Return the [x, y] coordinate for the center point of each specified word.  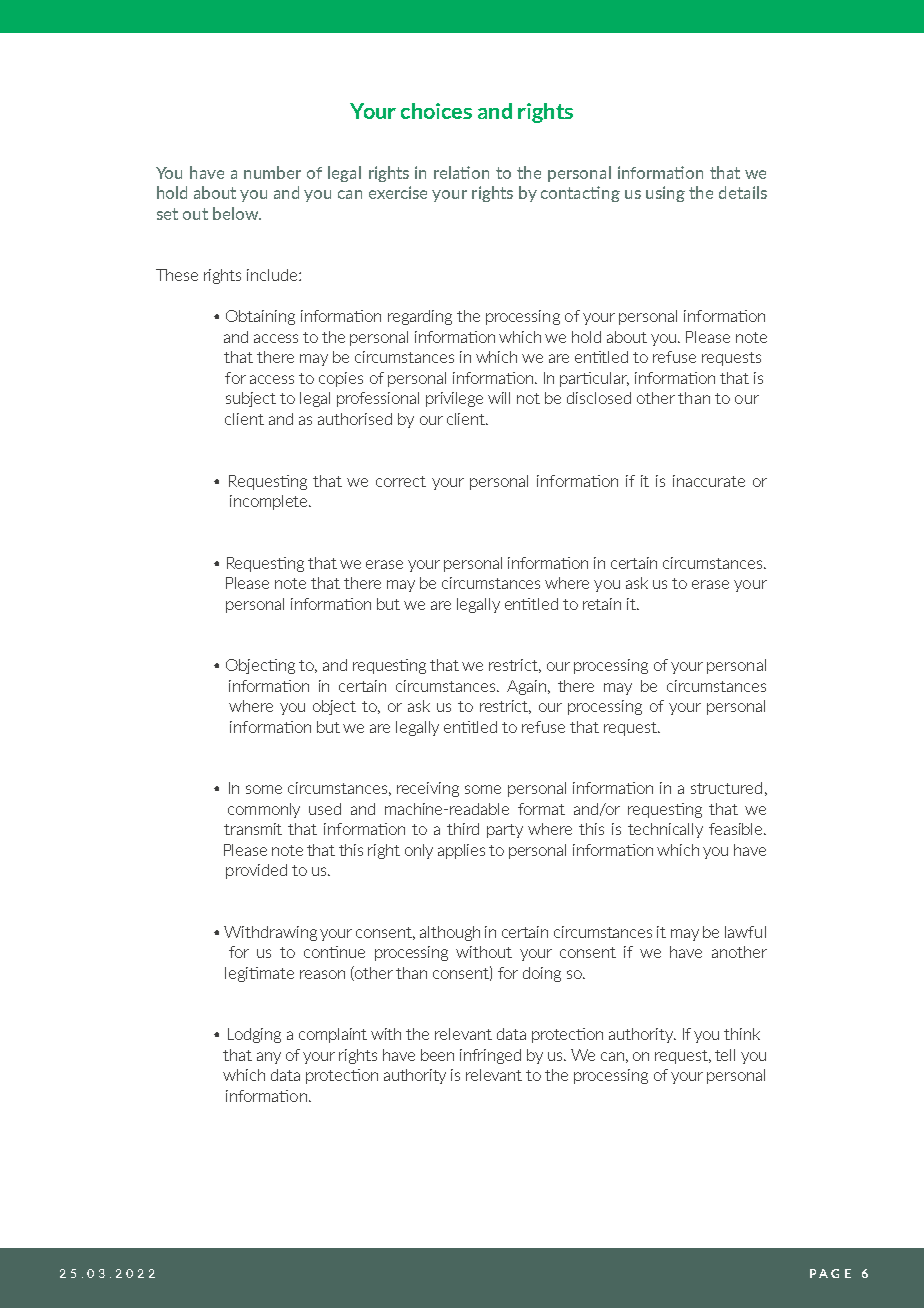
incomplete [270, 502]
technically [665, 830]
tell [725, 1055]
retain [602, 604]
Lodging [254, 1035]
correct [401, 481]
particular [594, 379]
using [665, 194]
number [272, 172]
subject [251, 399]
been [437, 1055]
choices [436, 111]
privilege [454, 399]
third [463, 829]
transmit [253, 829]
